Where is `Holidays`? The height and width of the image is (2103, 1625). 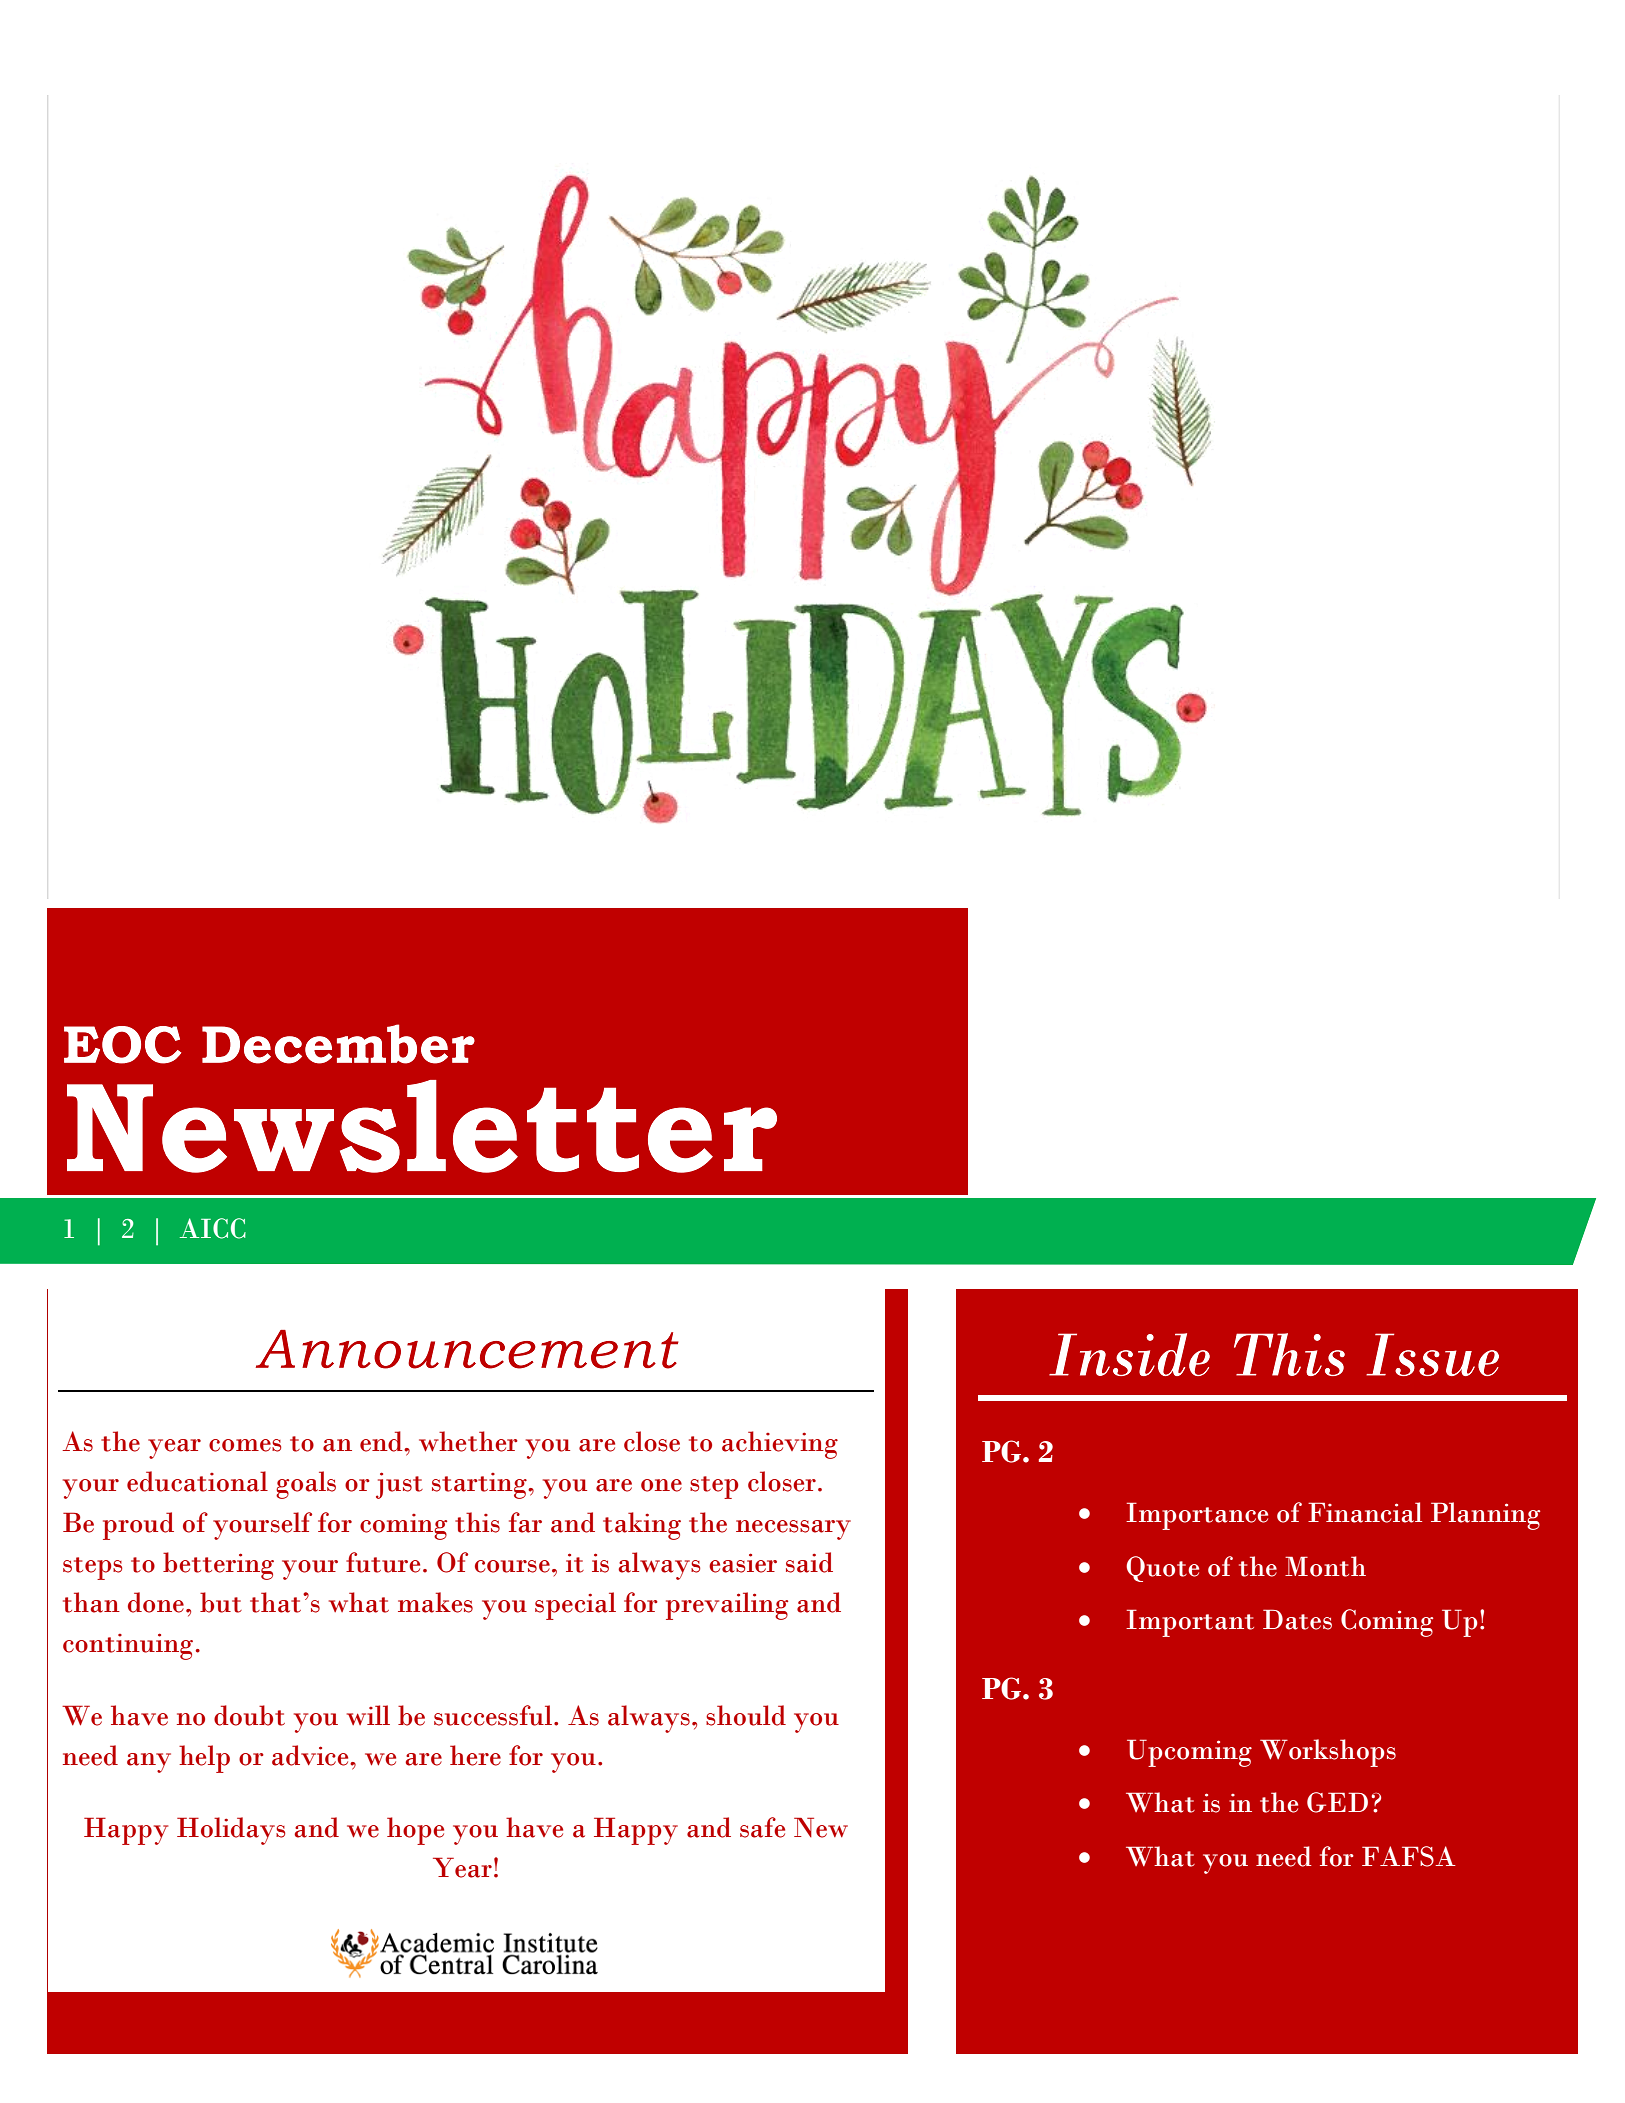
Holidays is located at coordinates (231, 1831).
